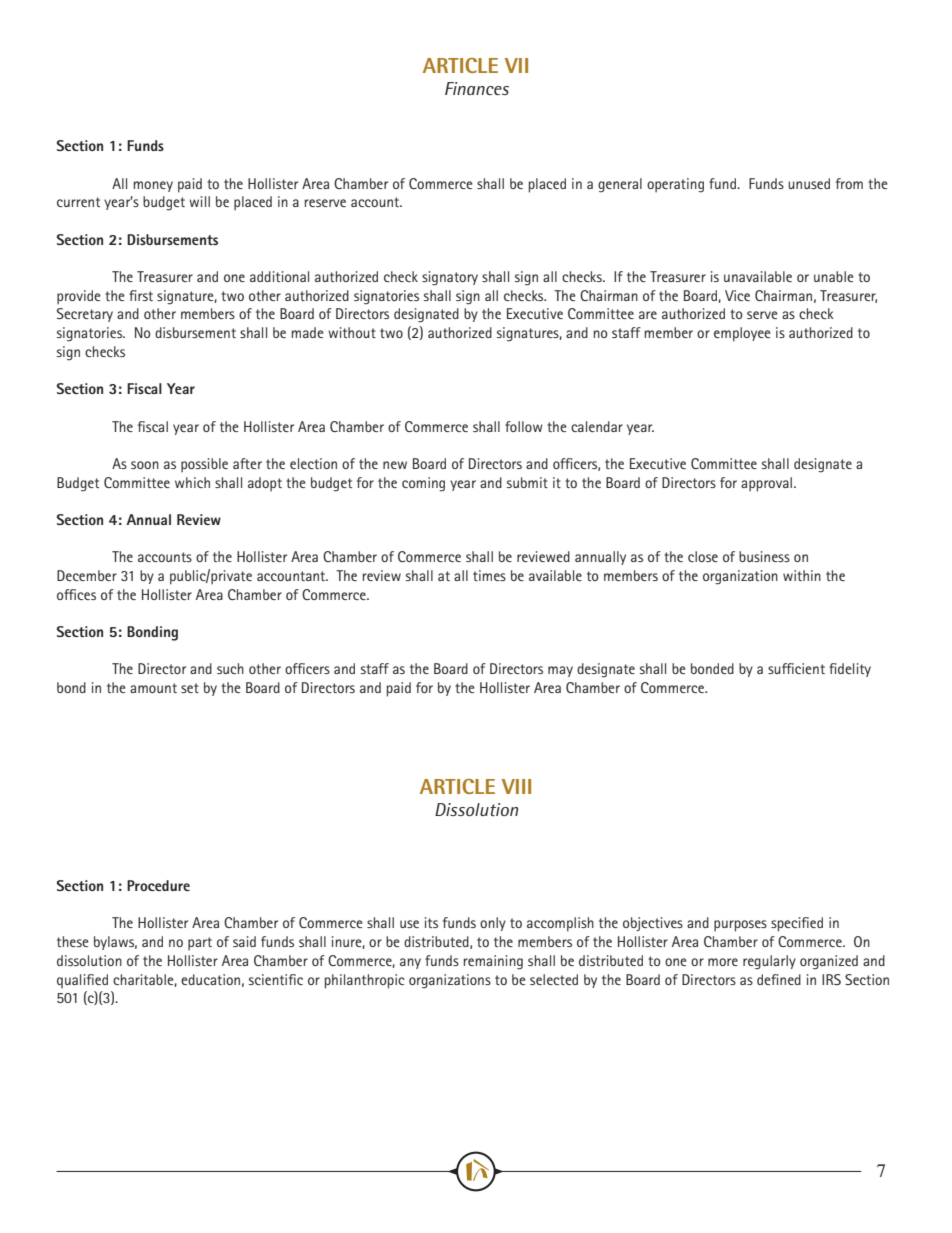 The width and height of the screenshot is (952, 1233). I want to click on times, so click(489, 575).
